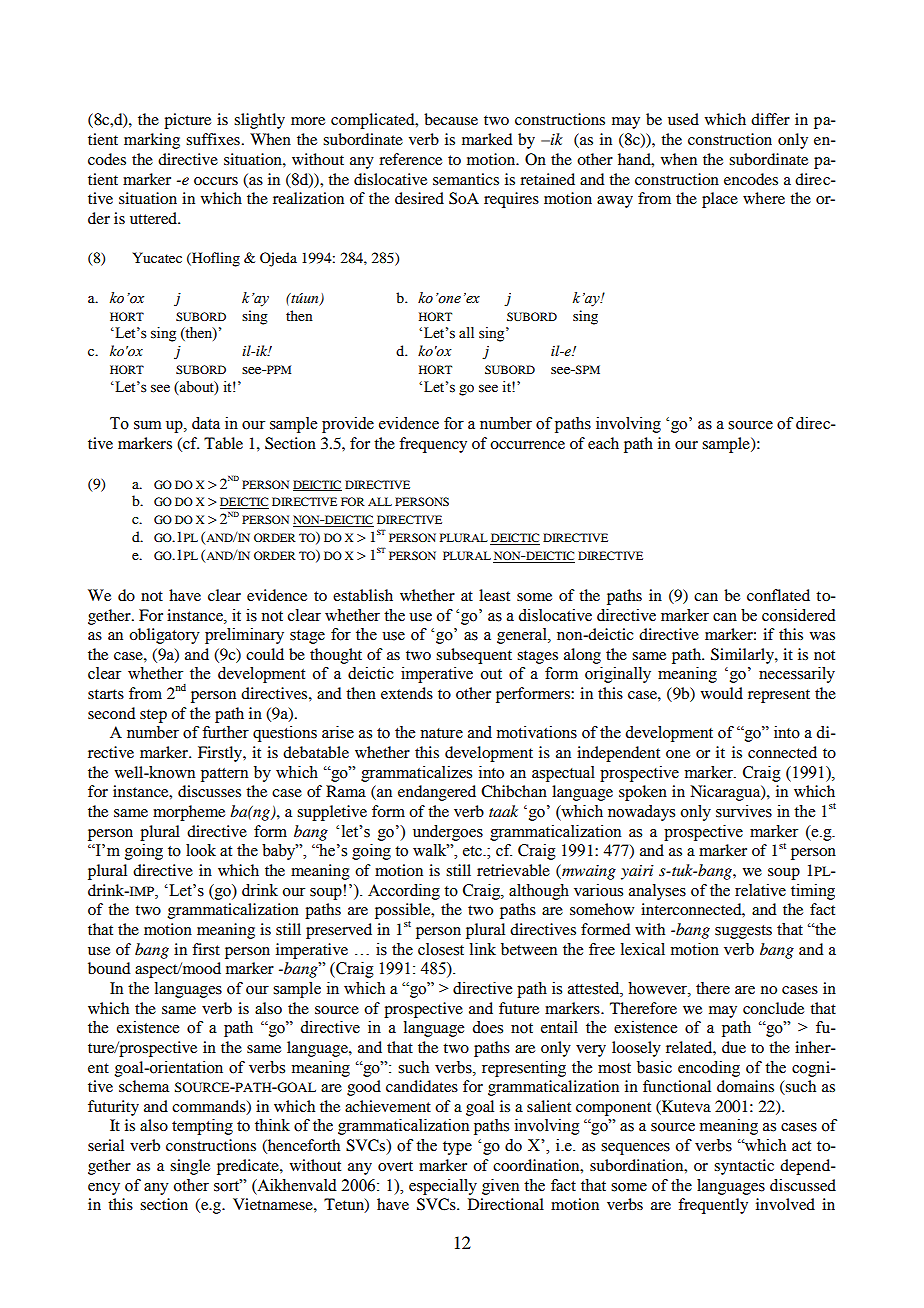 This screenshot has width=924, height=1308. What do you see at coordinates (164, 636) in the screenshot?
I see `obligatory` at bounding box center [164, 636].
